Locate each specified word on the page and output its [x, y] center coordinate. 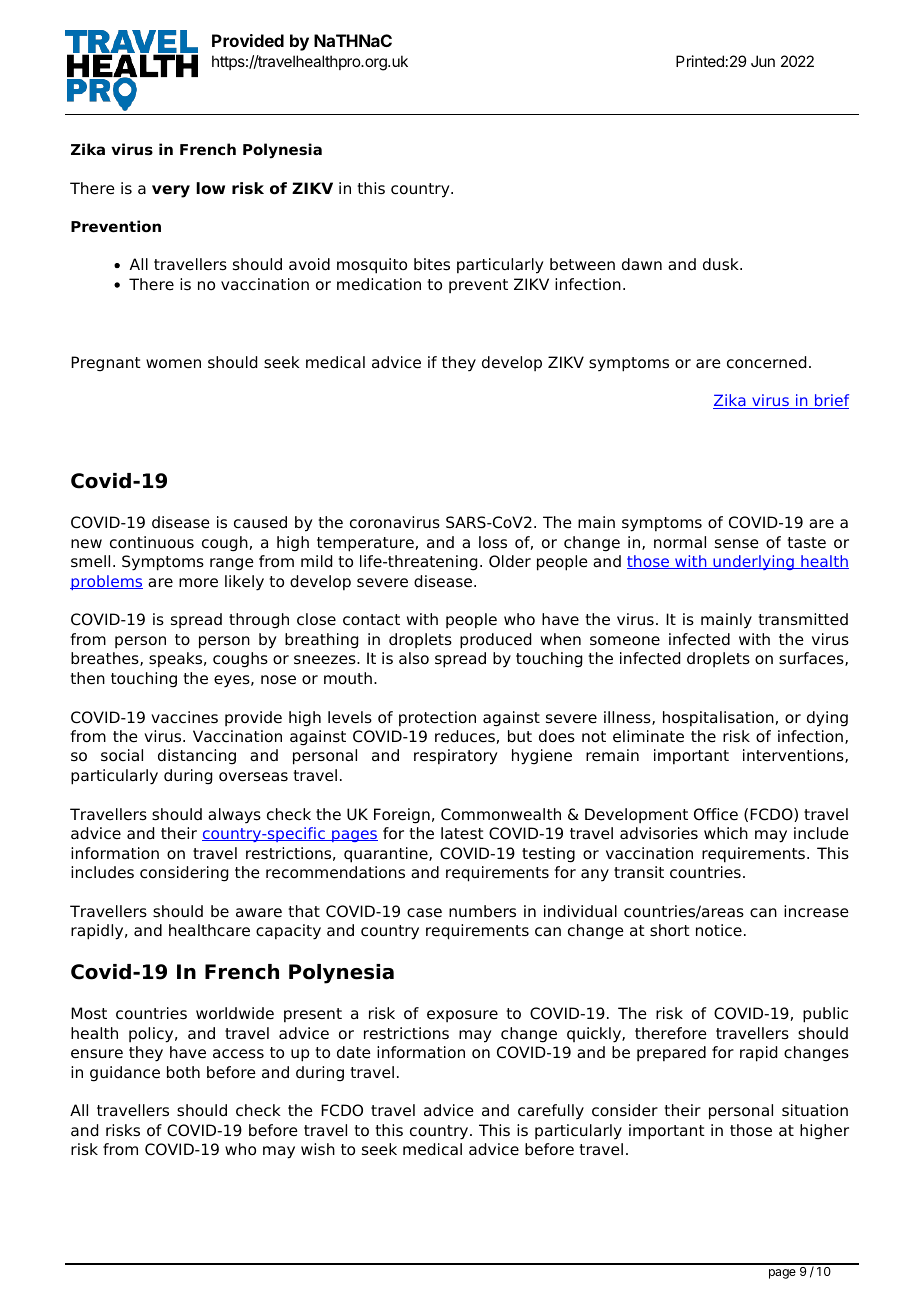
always [234, 816]
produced [495, 641]
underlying [753, 562]
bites [432, 264]
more [198, 583]
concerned [766, 362]
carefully [551, 1112]
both [183, 1072]
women [173, 364]
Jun [763, 61]
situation [815, 1110]
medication [379, 284]
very [171, 191]
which [726, 833]
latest [462, 833]
